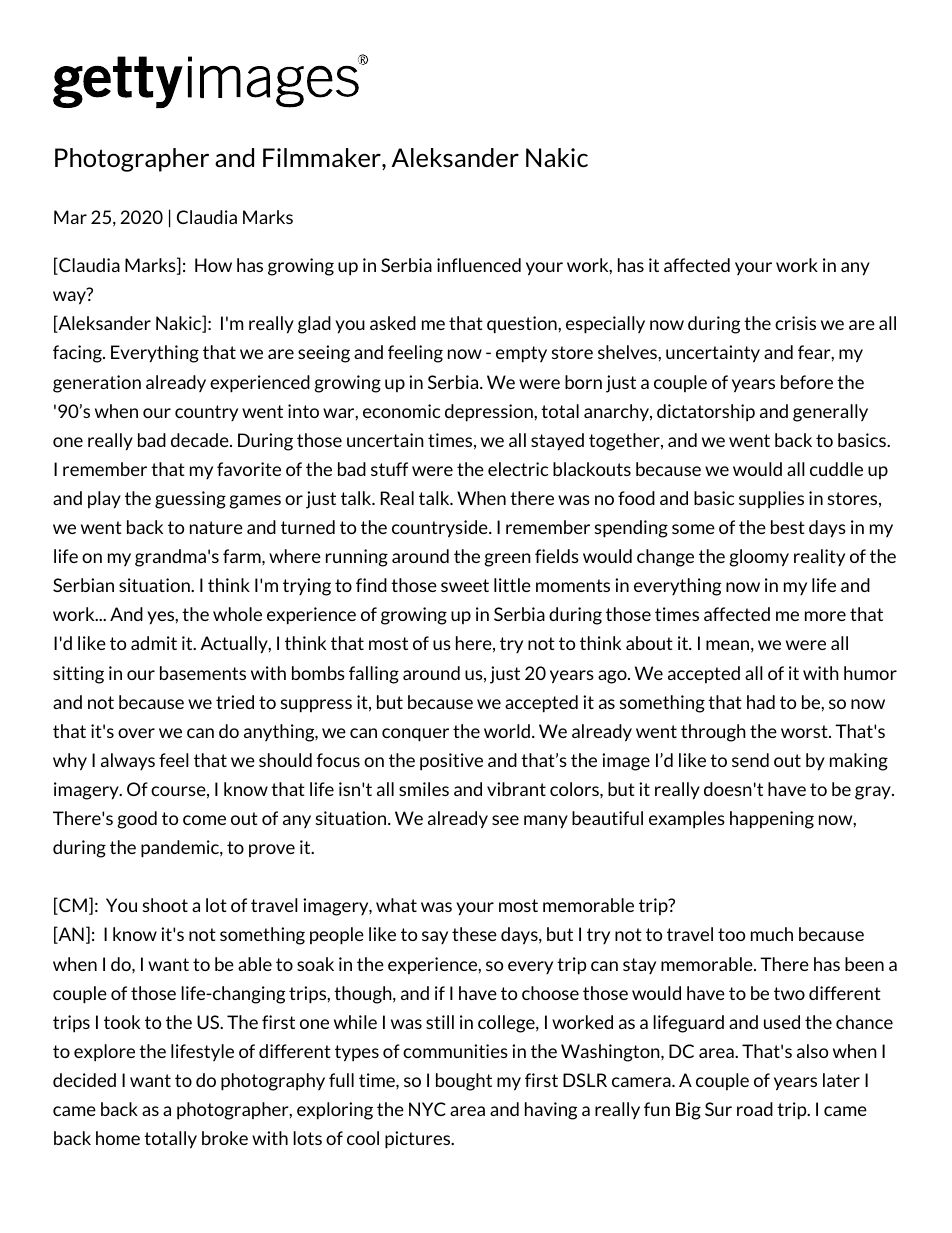 Image resolution: width=952 pixels, height=1233 pixels. Describe the element at coordinates (451, 762) in the screenshot. I see `positive` at that location.
